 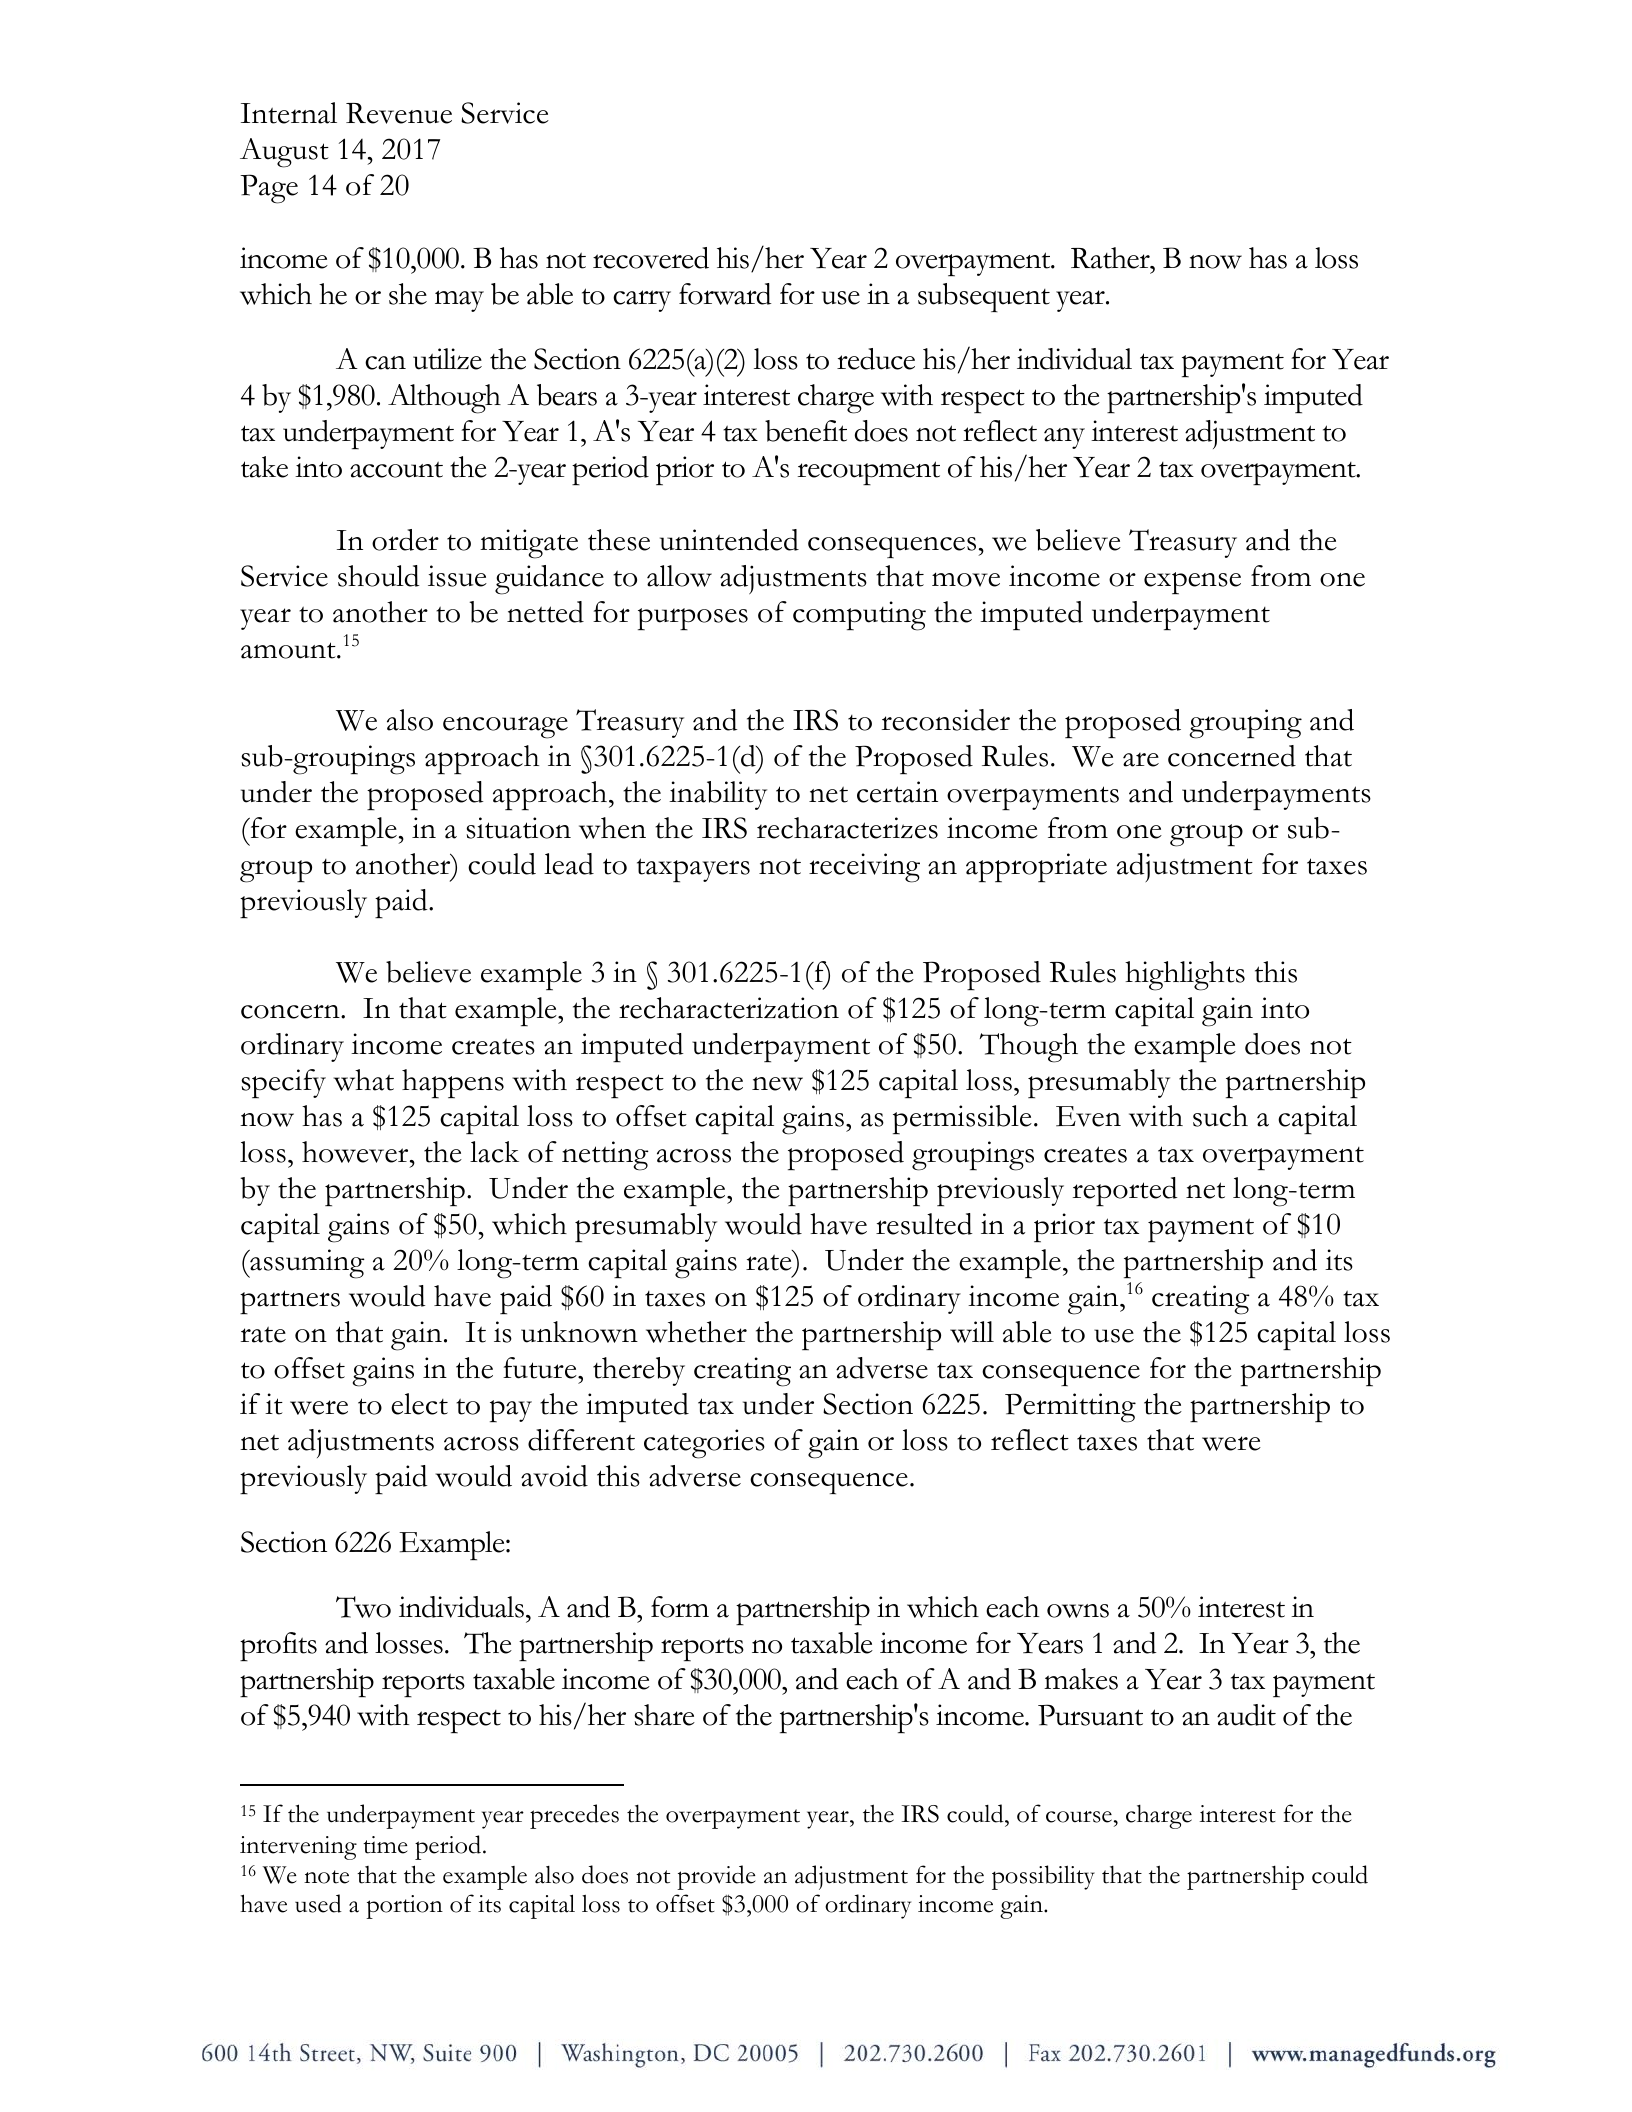 I want to click on encourage, so click(x=505, y=728).
